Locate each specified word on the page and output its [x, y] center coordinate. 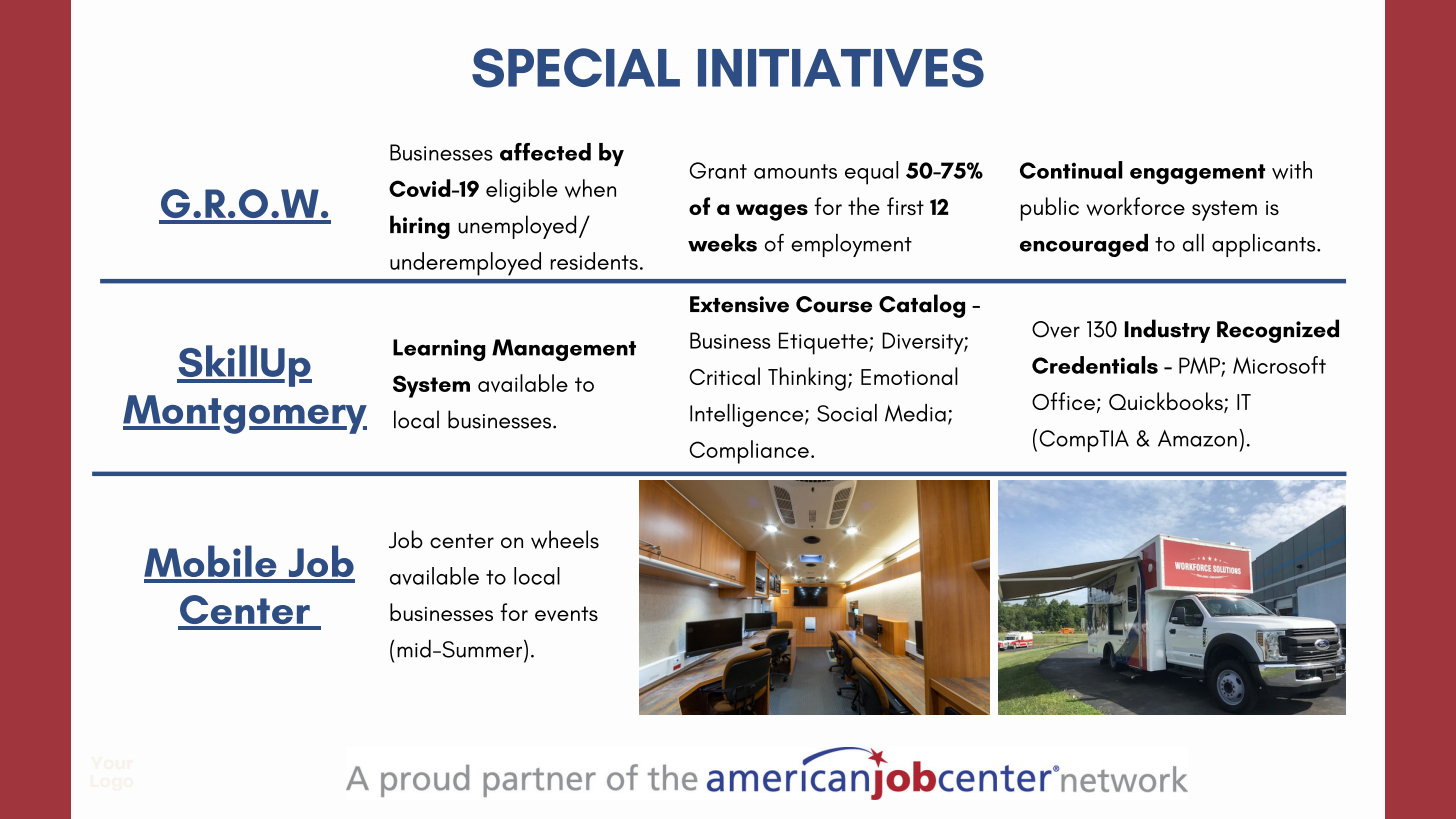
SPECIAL [576, 68]
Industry [1167, 331]
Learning [439, 350]
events [566, 614]
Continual [1071, 170]
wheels [565, 539]
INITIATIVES [841, 68]
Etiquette [824, 343]
